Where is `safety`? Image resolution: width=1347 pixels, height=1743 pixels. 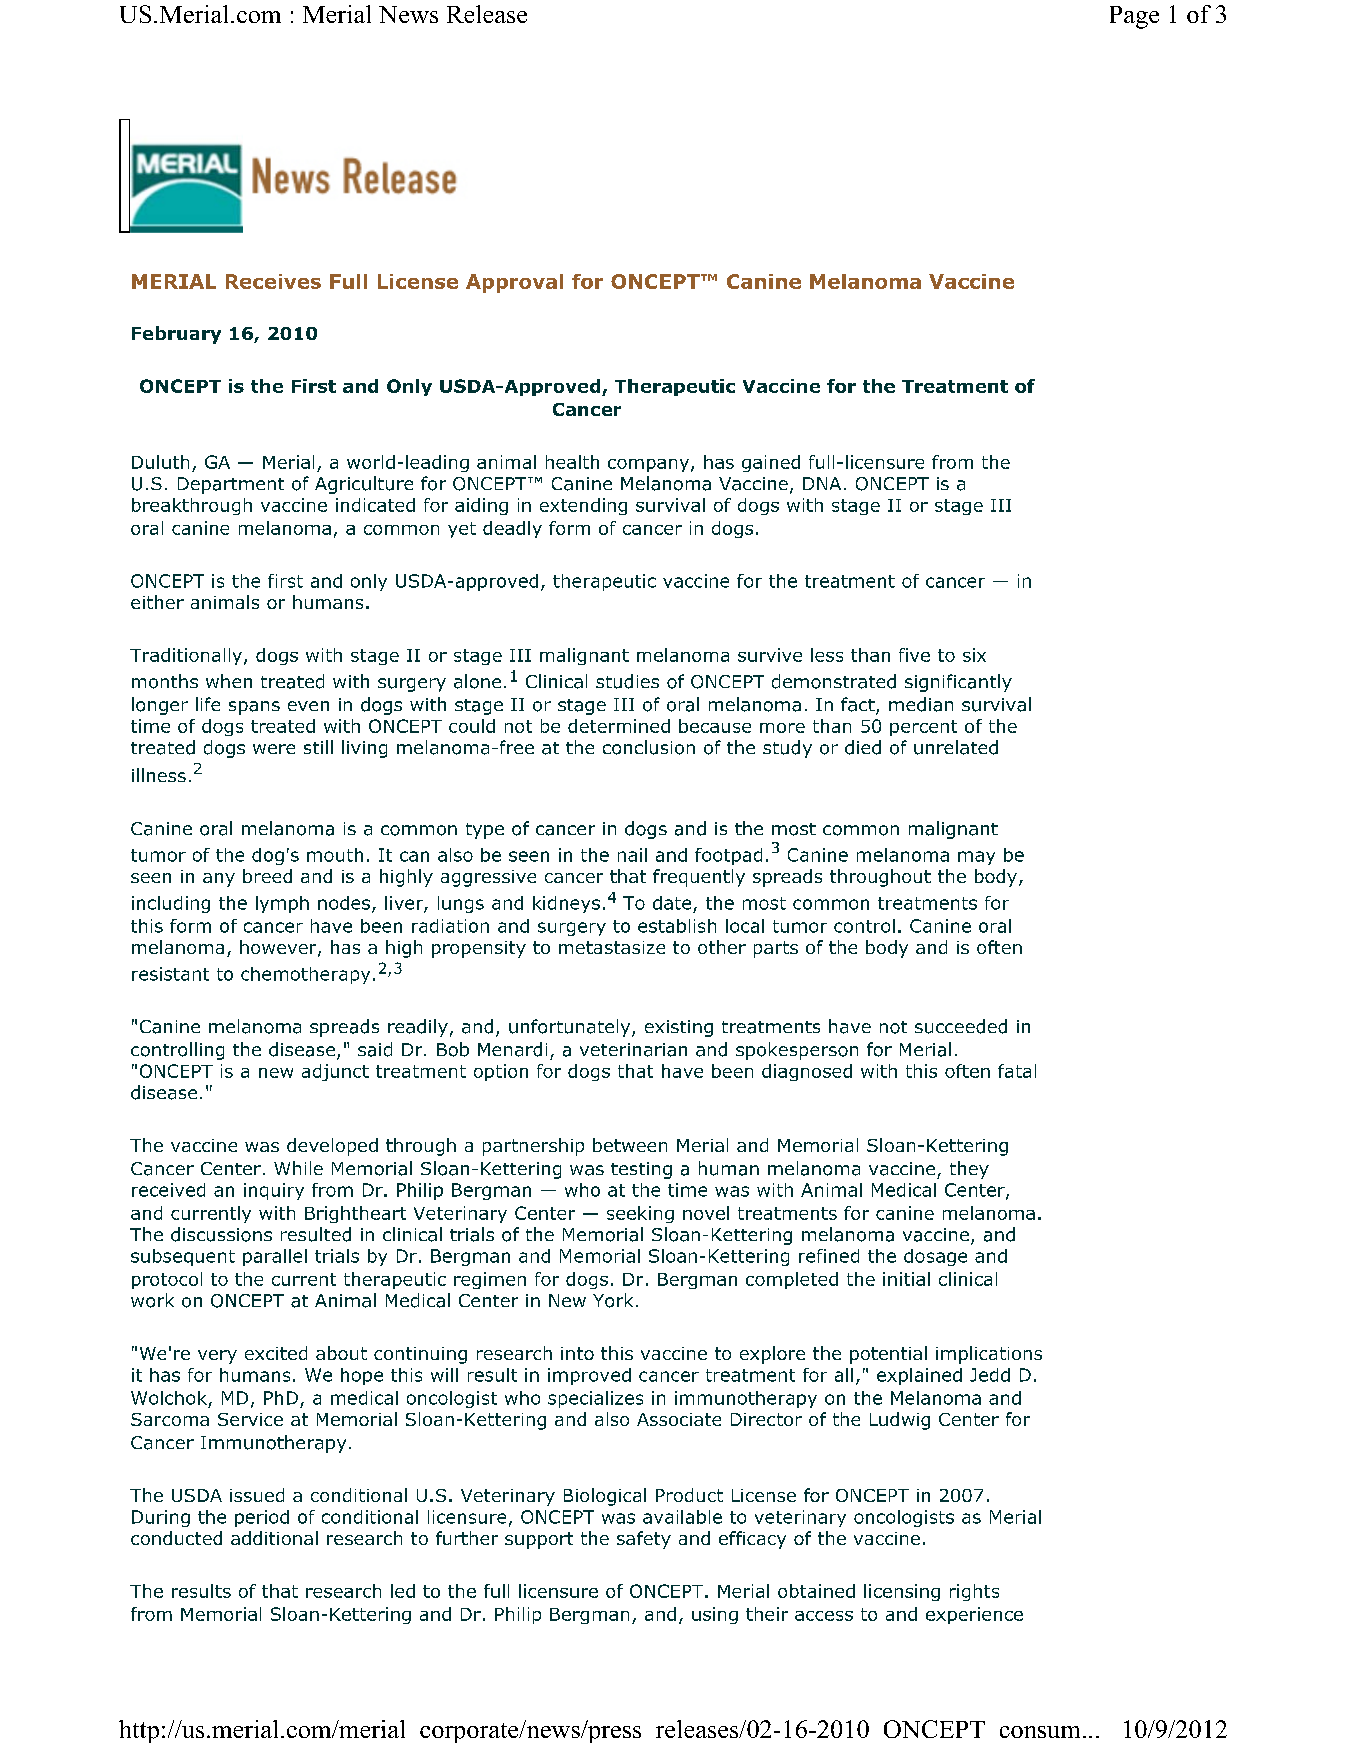
safety is located at coordinates (644, 1540).
